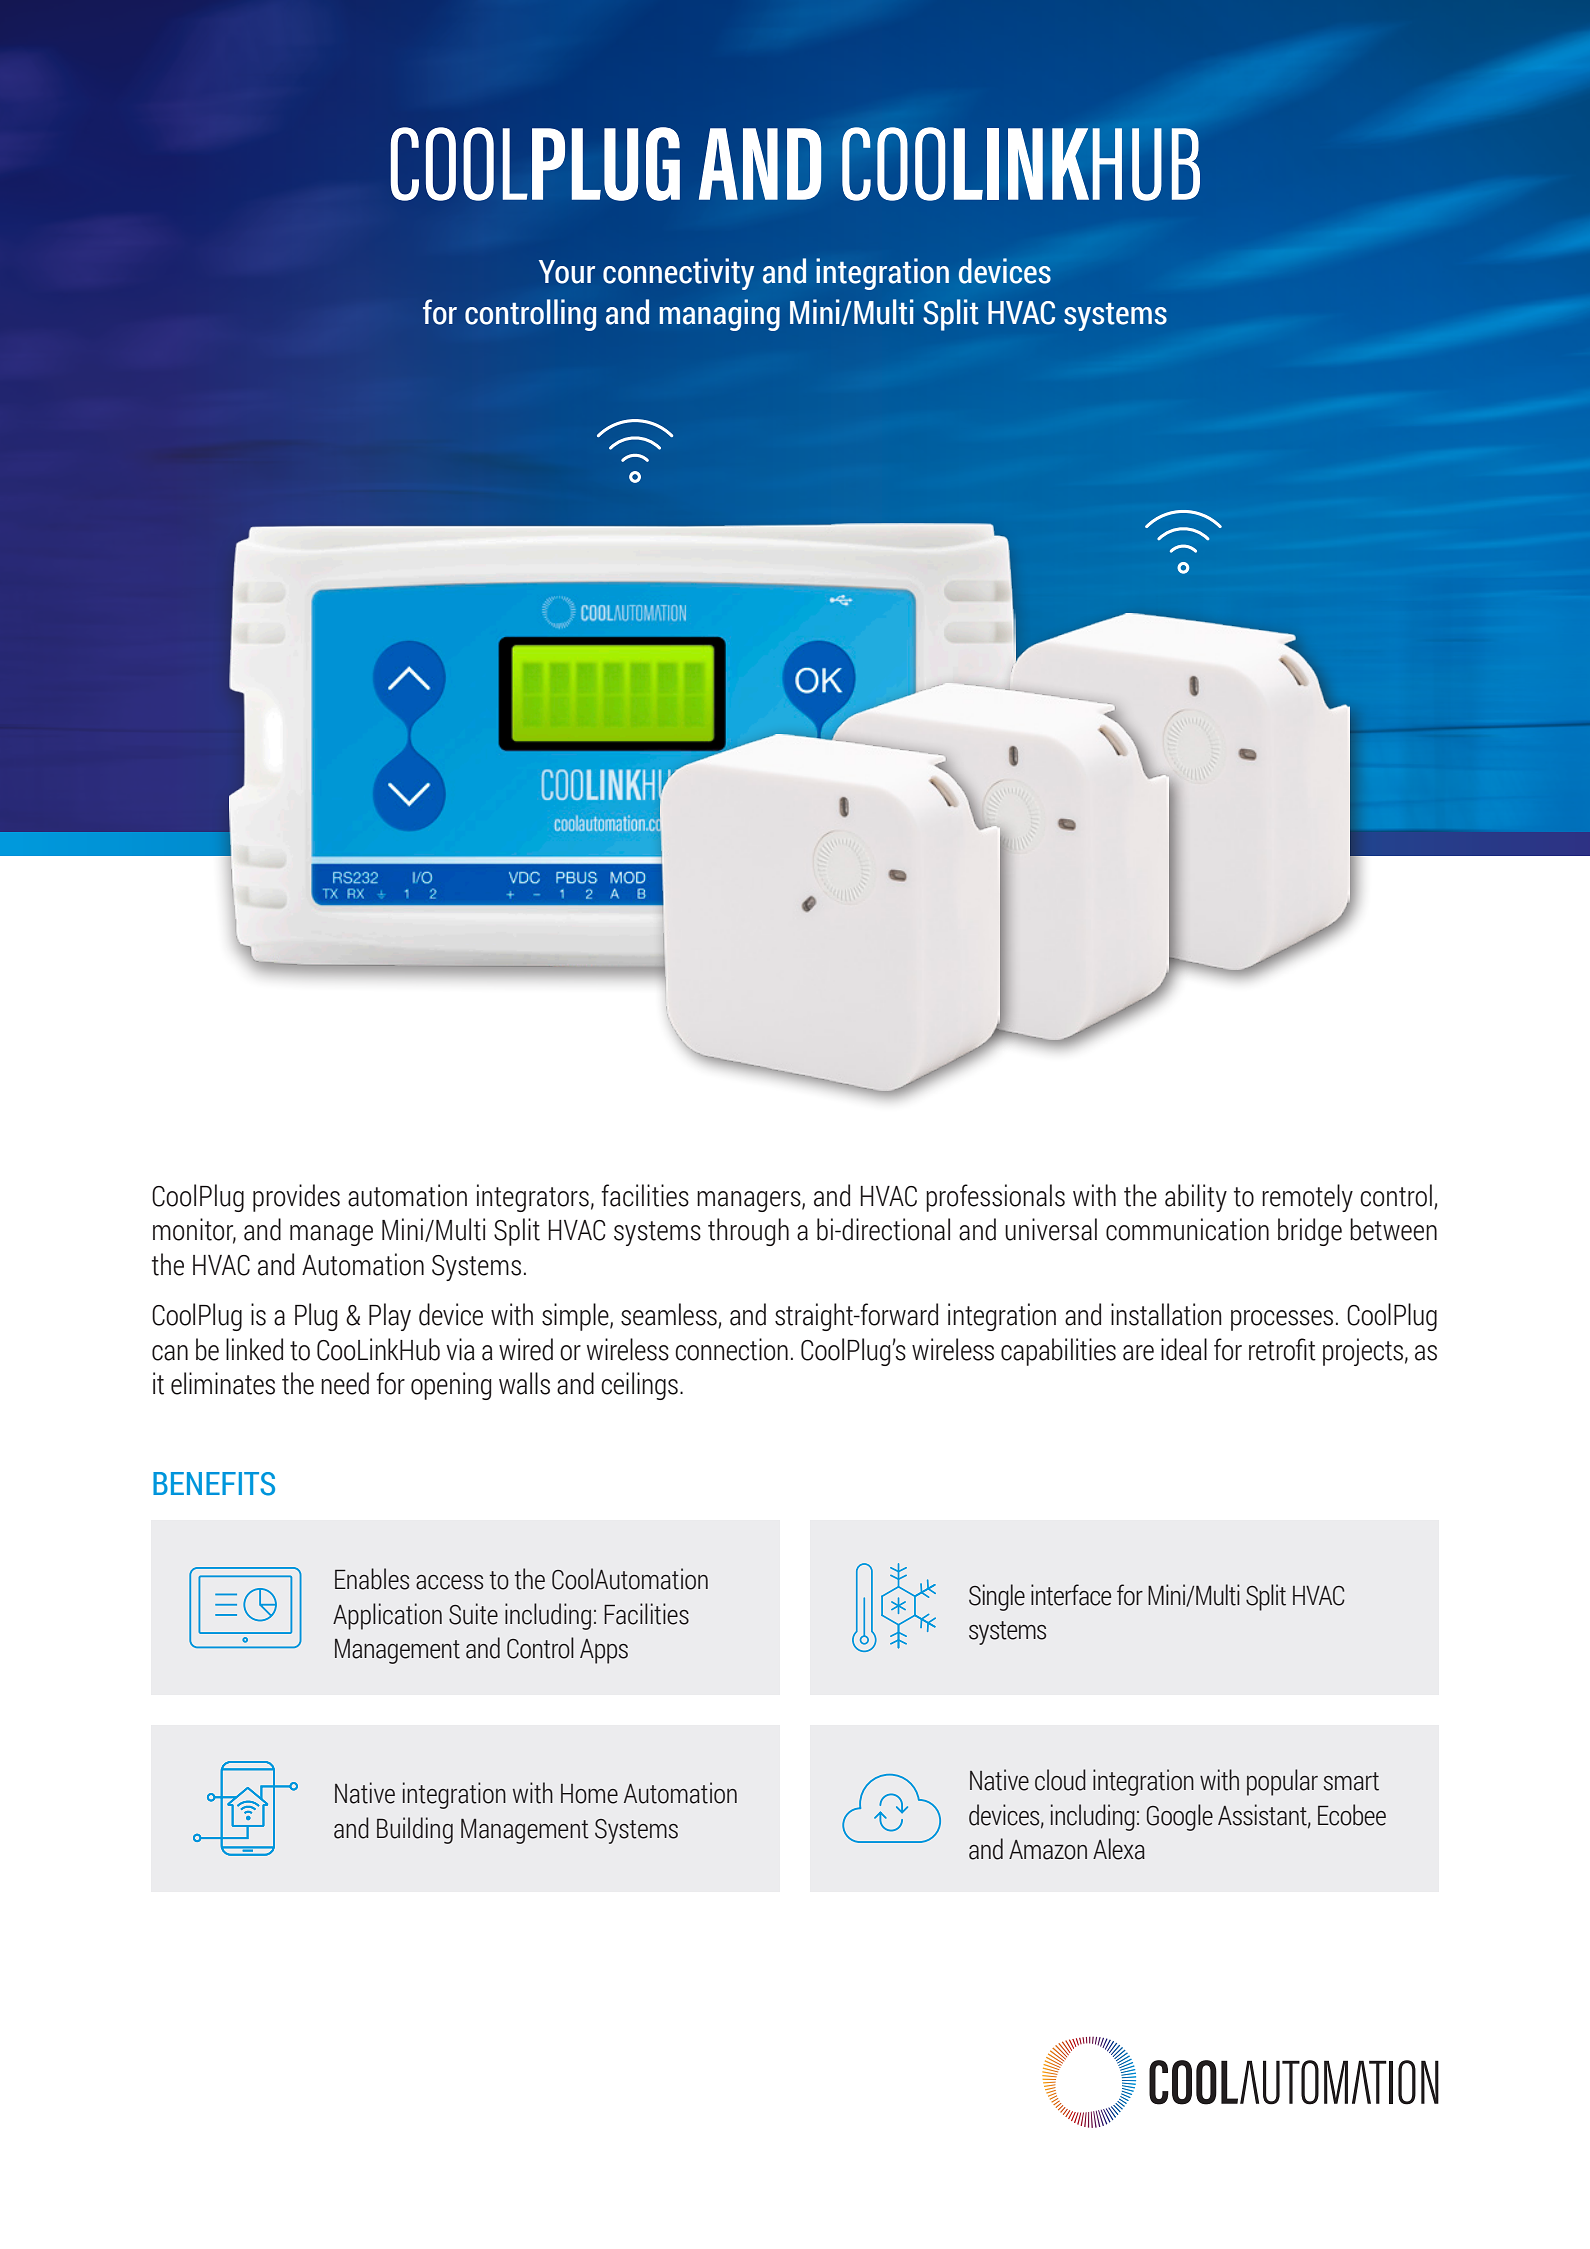 This image has width=1590, height=2249. Describe the element at coordinates (719, 315) in the image. I see `managing` at that location.
